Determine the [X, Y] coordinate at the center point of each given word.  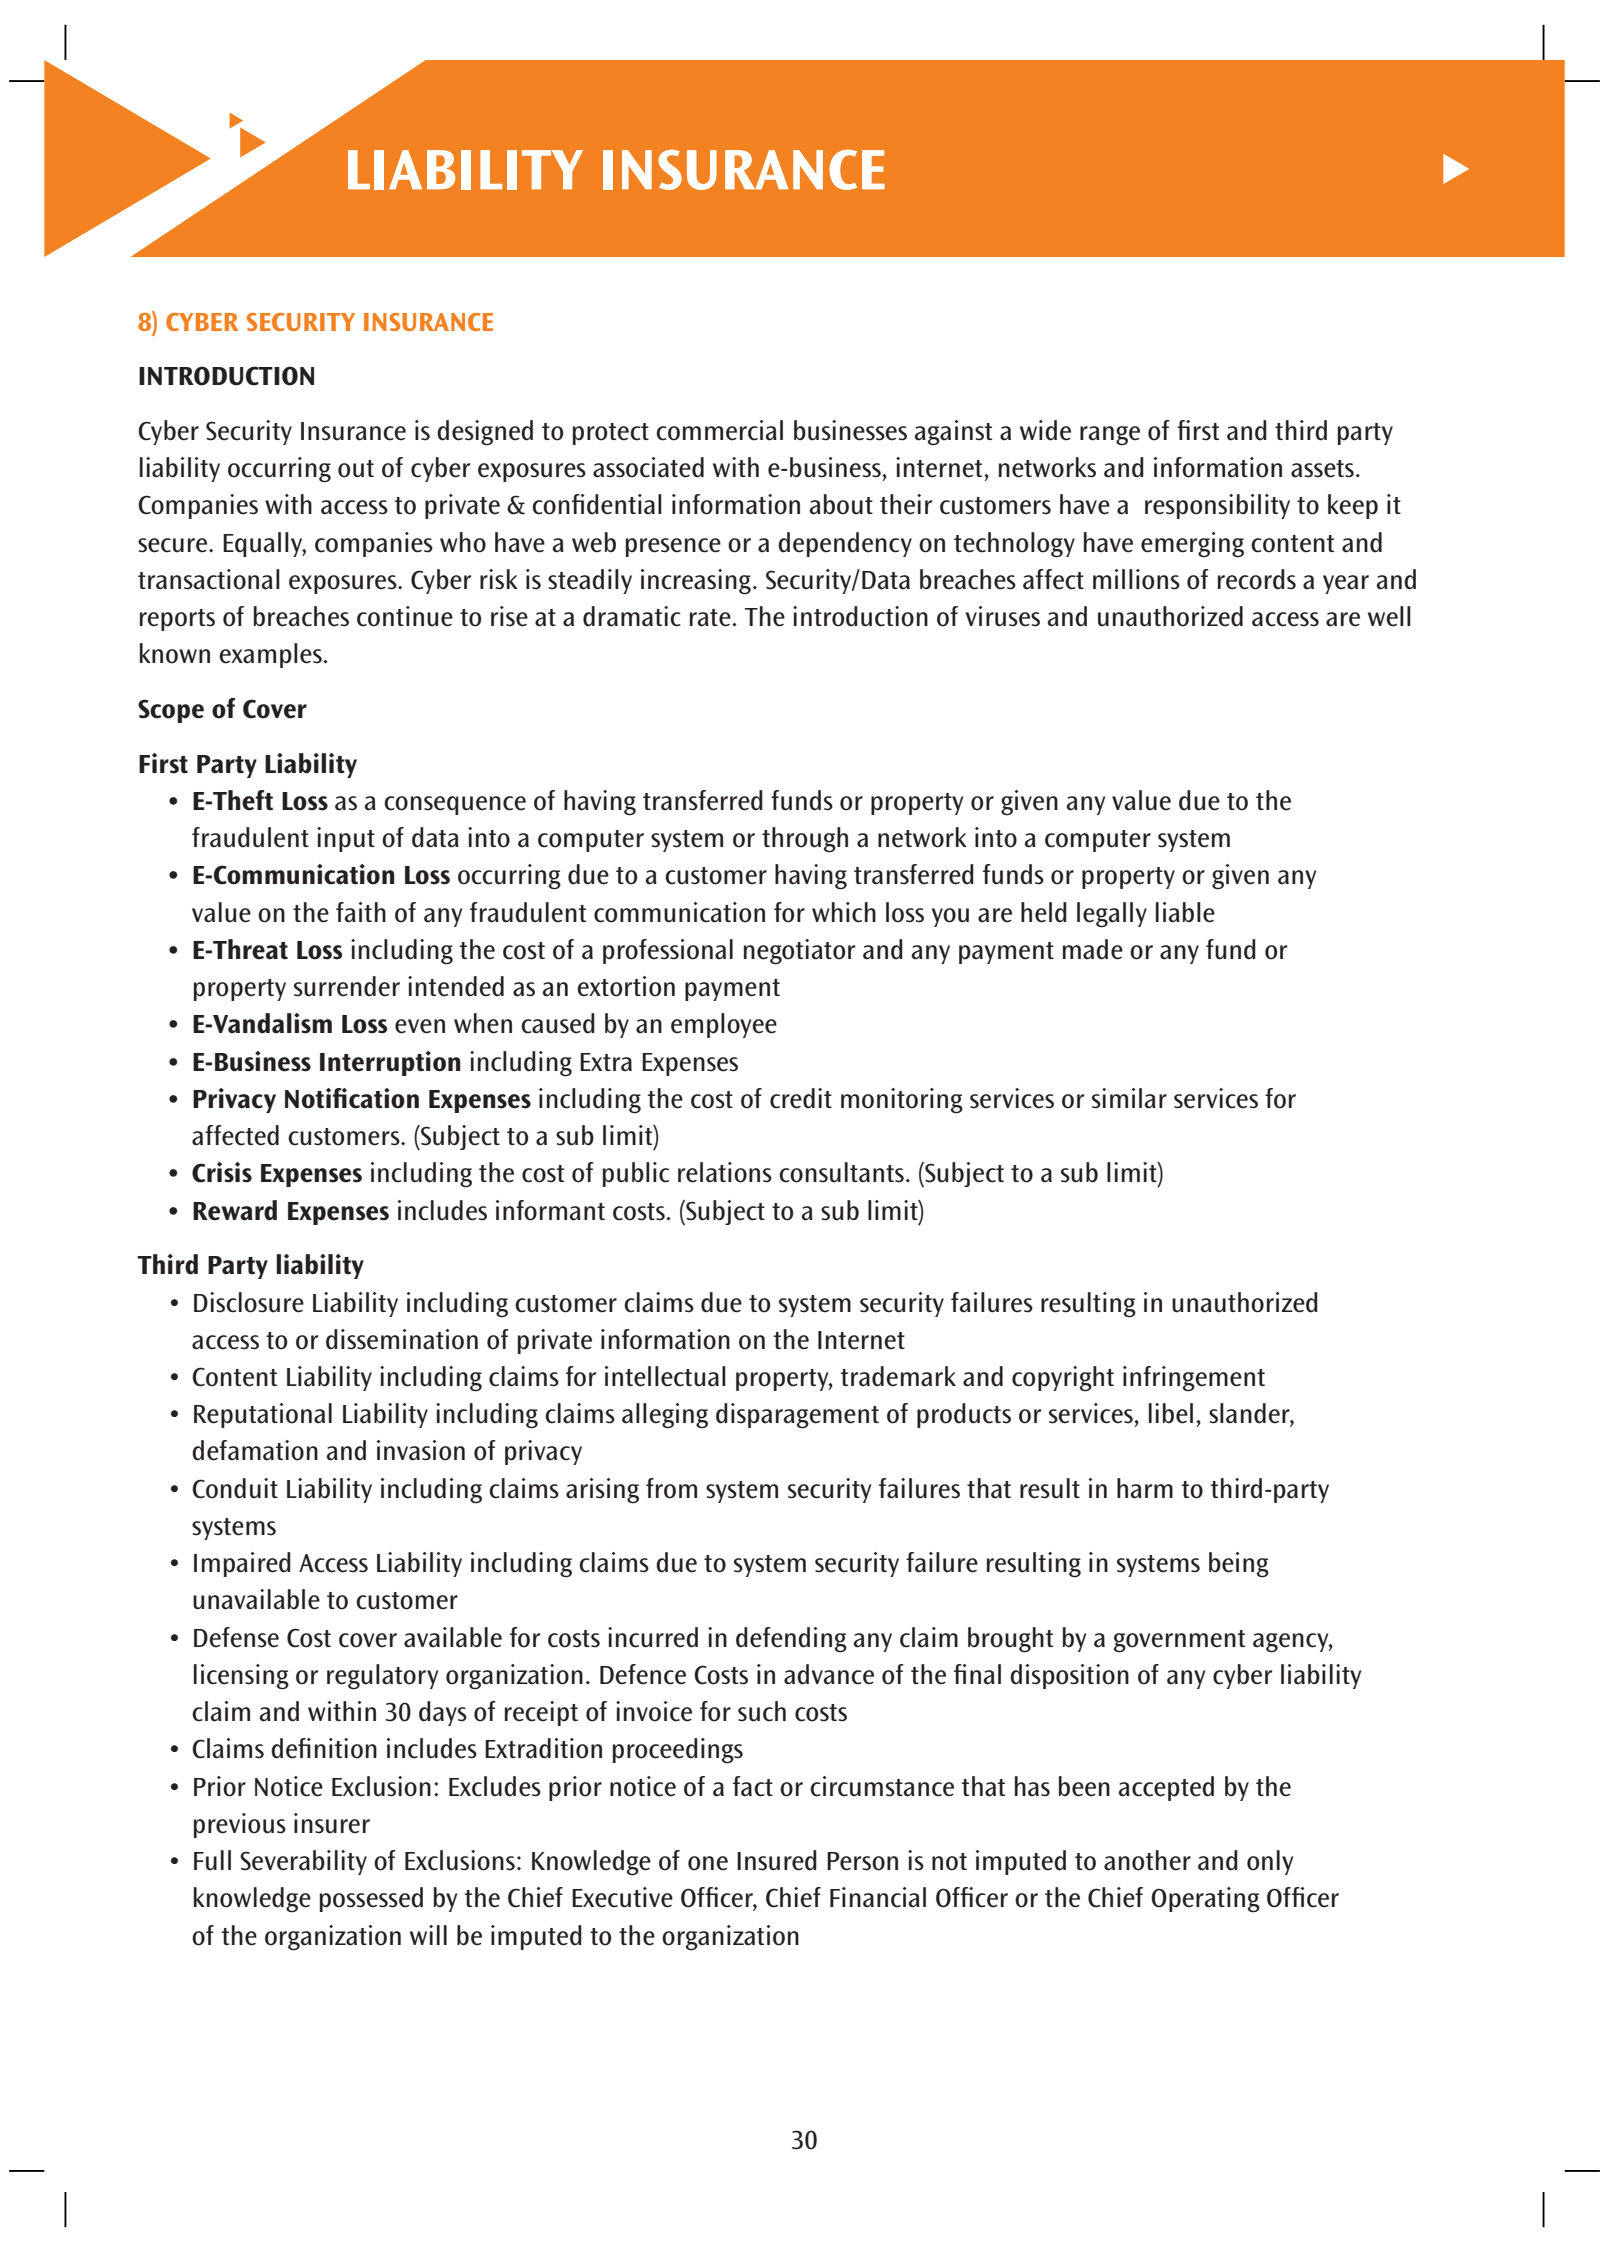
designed [485, 433]
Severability [303, 1862]
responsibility [1217, 506]
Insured [777, 1860]
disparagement [797, 1416]
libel [1171, 1413]
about [841, 504]
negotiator [799, 952]
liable [1185, 912]
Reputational [263, 1415]
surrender [347, 986]
